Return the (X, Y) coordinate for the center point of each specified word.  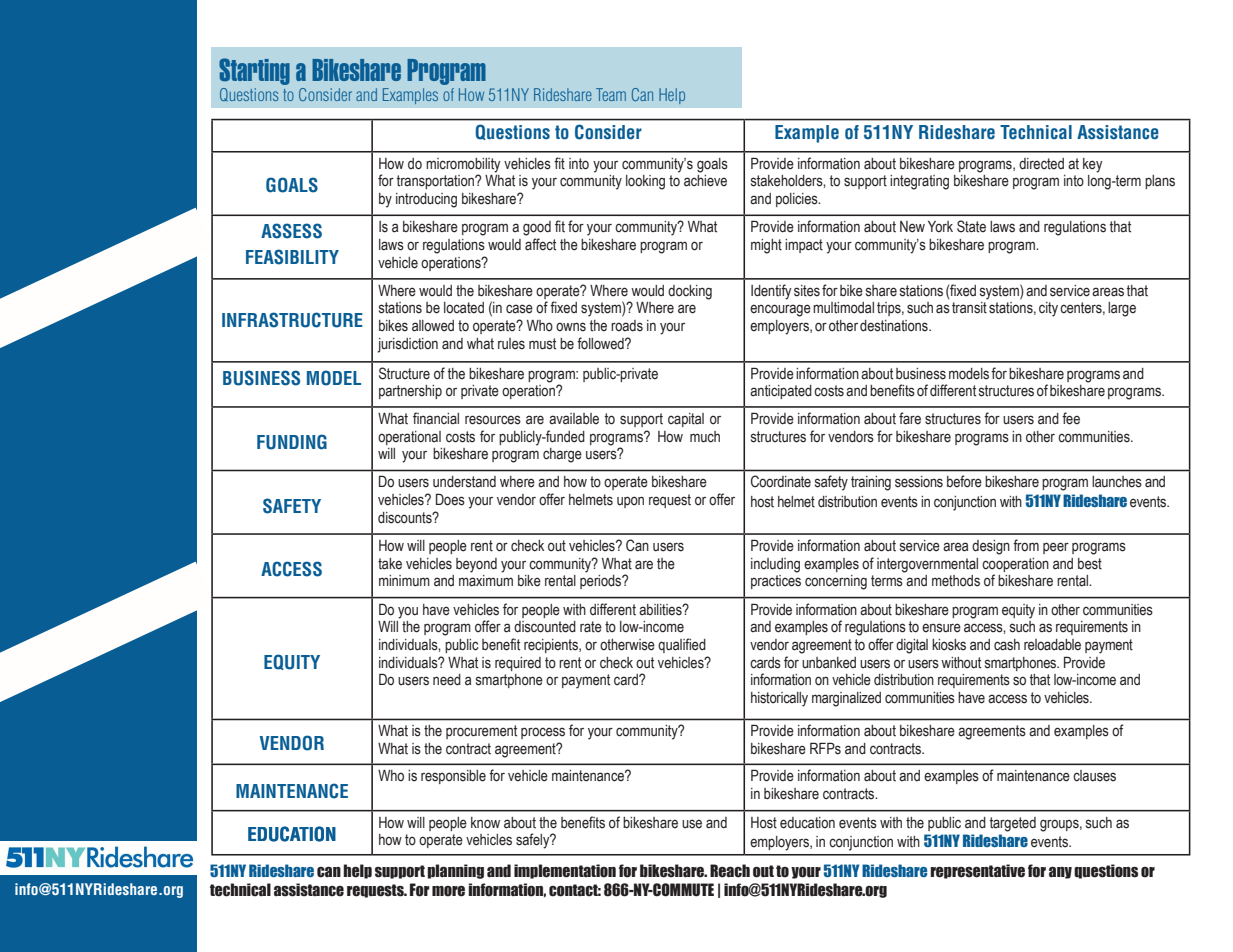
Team (611, 94)
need (447, 680)
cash (1007, 645)
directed (1041, 164)
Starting (254, 71)
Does (450, 499)
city (1048, 309)
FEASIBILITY (292, 257)
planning (455, 871)
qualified (682, 645)
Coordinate (781, 481)
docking (690, 292)
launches (1117, 482)
